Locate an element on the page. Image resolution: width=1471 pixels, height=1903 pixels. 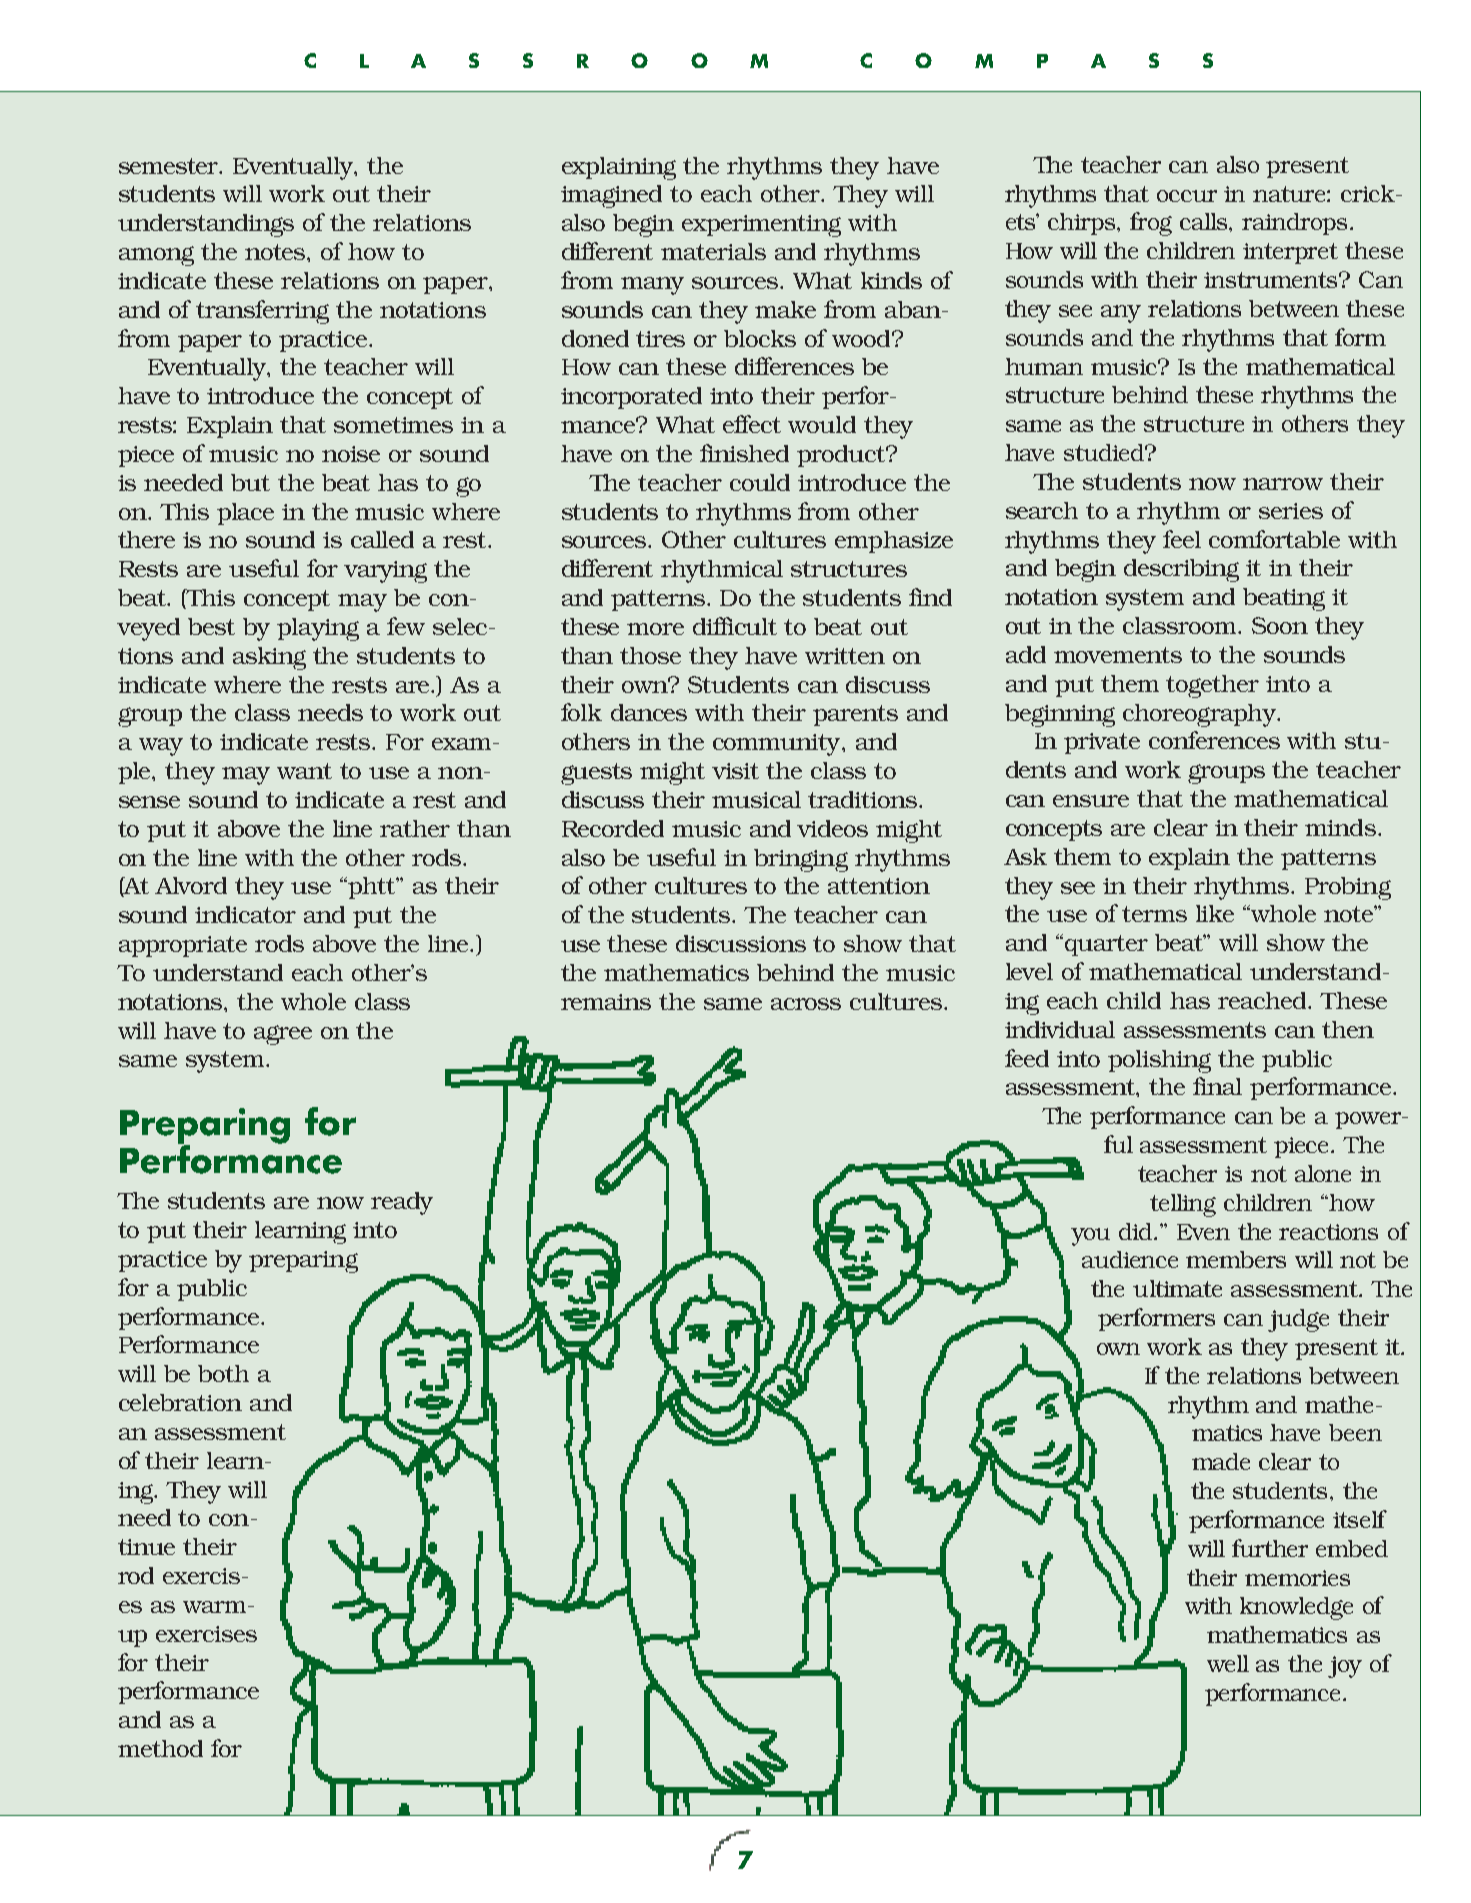
calls is located at coordinates (1205, 221).
